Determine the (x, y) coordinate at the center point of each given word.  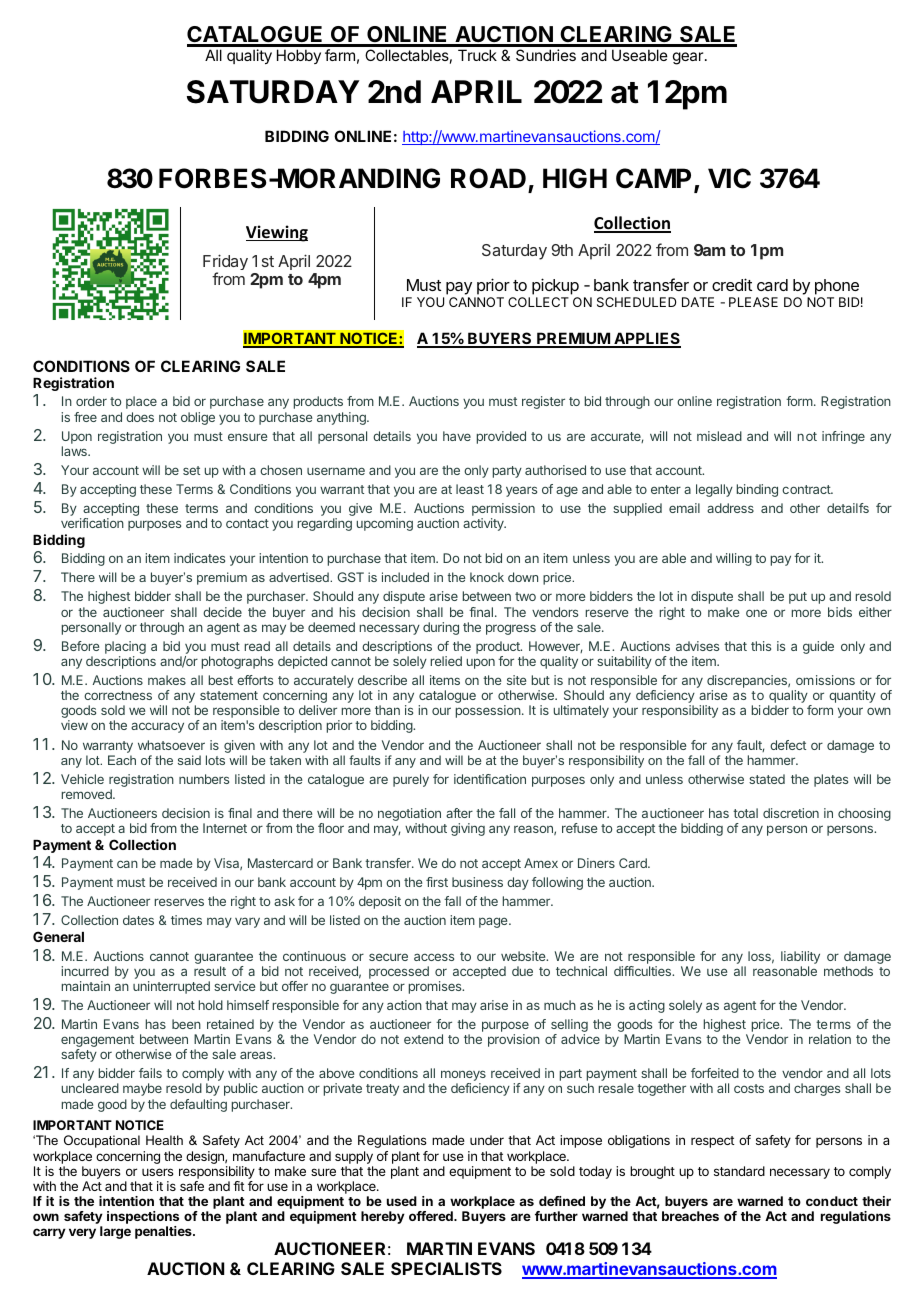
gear (689, 58)
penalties (164, 1232)
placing (125, 649)
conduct (832, 1201)
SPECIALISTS (446, 1268)
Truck (477, 55)
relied (446, 661)
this (761, 646)
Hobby (299, 56)
